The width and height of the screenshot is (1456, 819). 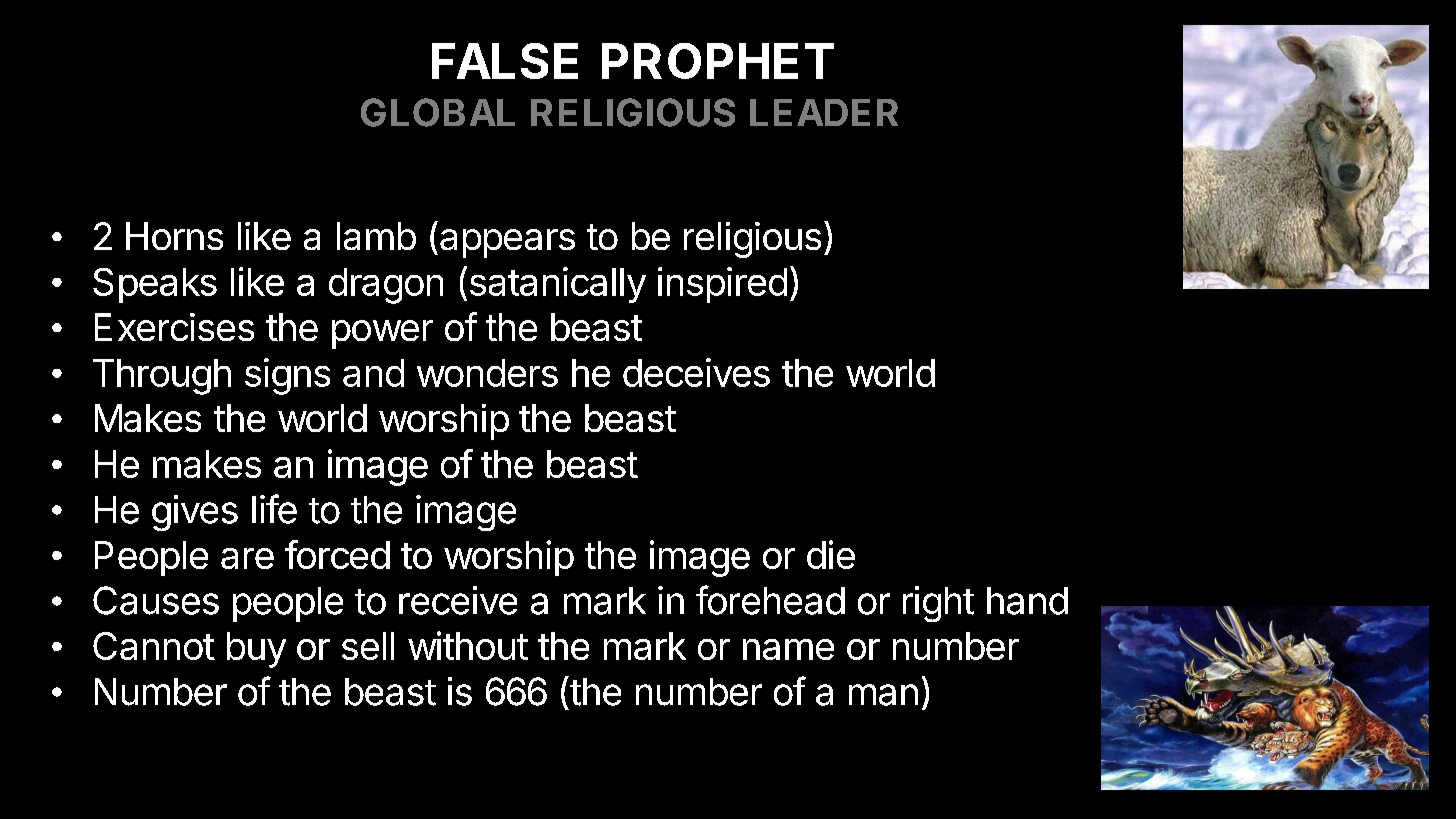 I want to click on buy, so click(x=256, y=650).
